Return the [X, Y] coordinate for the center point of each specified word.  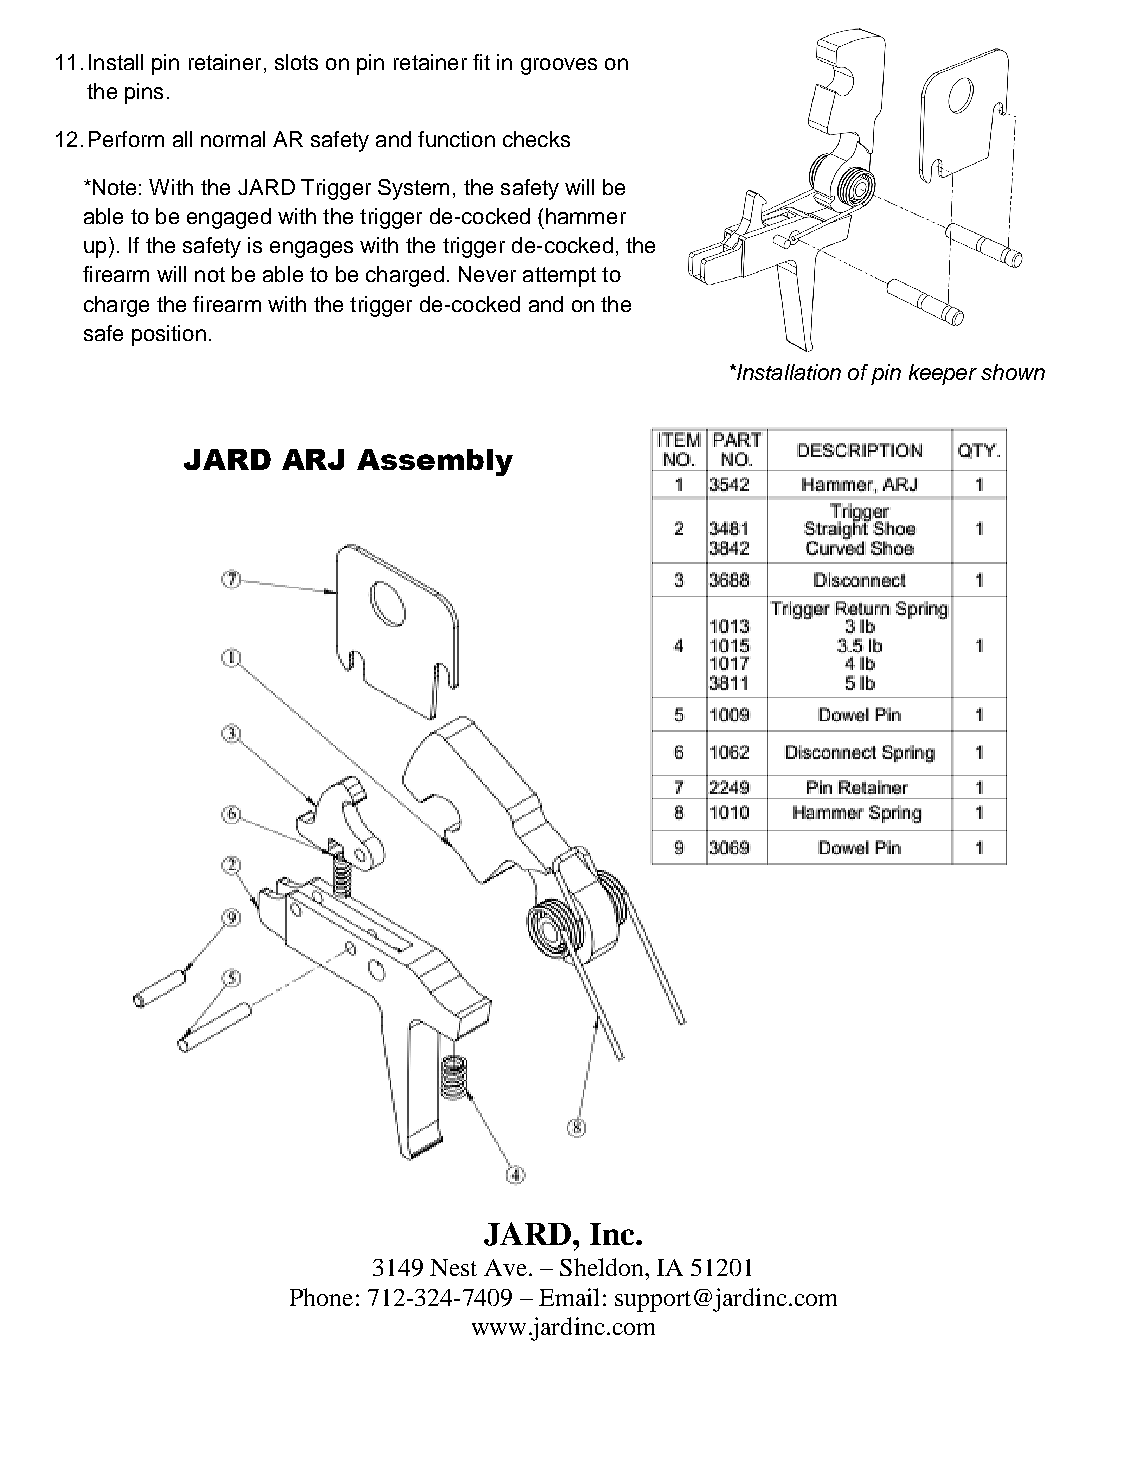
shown [1013, 372]
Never [487, 274]
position [169, 335]
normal [233, 139]
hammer [586, 216]
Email [569, 1297]
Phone [321, 1297]
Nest [453, 1267]
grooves [559, 66]
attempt [559, 277]
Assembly [435, 462]
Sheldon [603, 1267]
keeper [943, 374]
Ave [505, 1267]
